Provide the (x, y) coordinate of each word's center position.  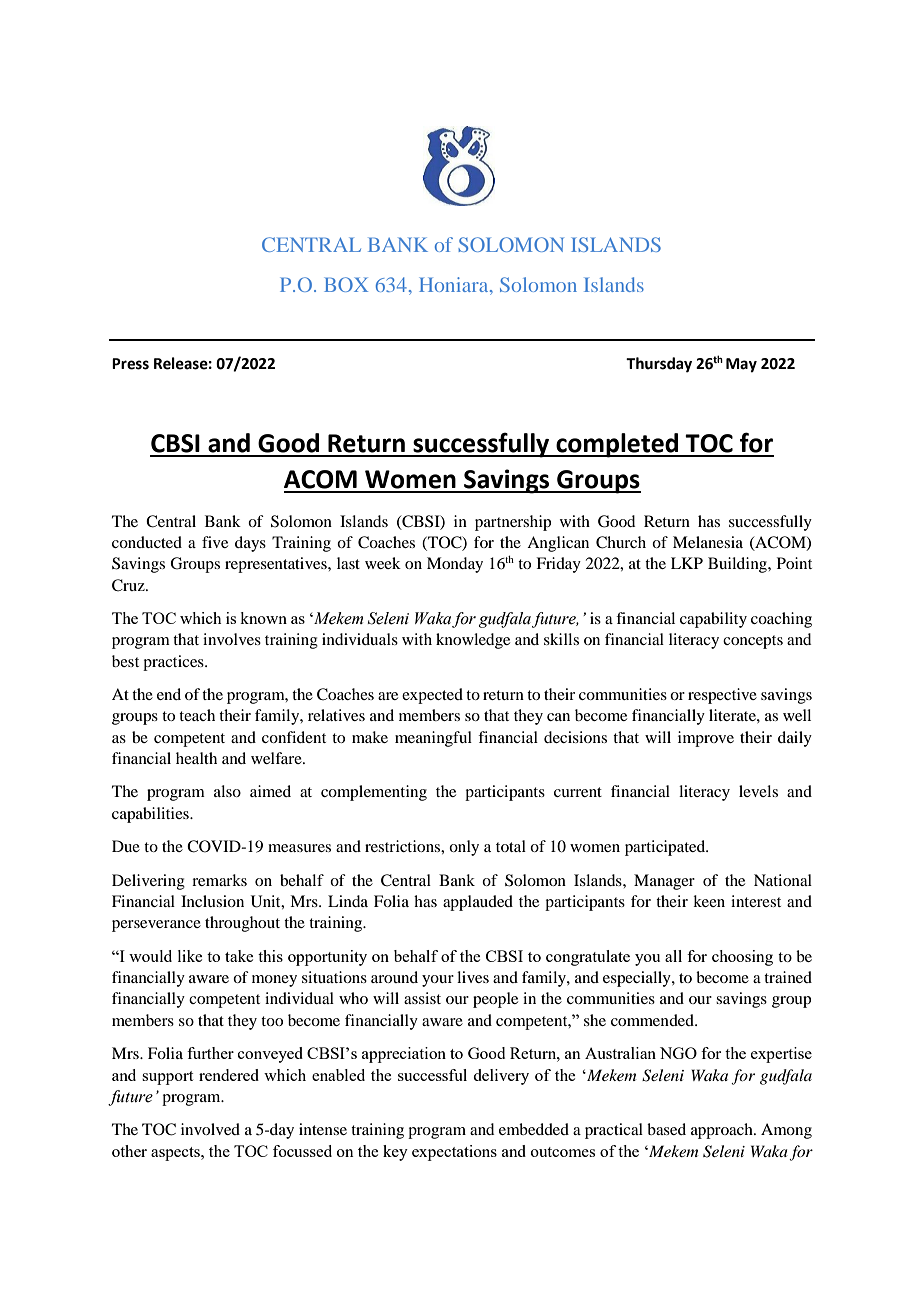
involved (210, 1129)
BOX (346, 284)
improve (706, 739)
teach (197, 715)
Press (130, 364)
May (741, 365)
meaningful (433, 739)
